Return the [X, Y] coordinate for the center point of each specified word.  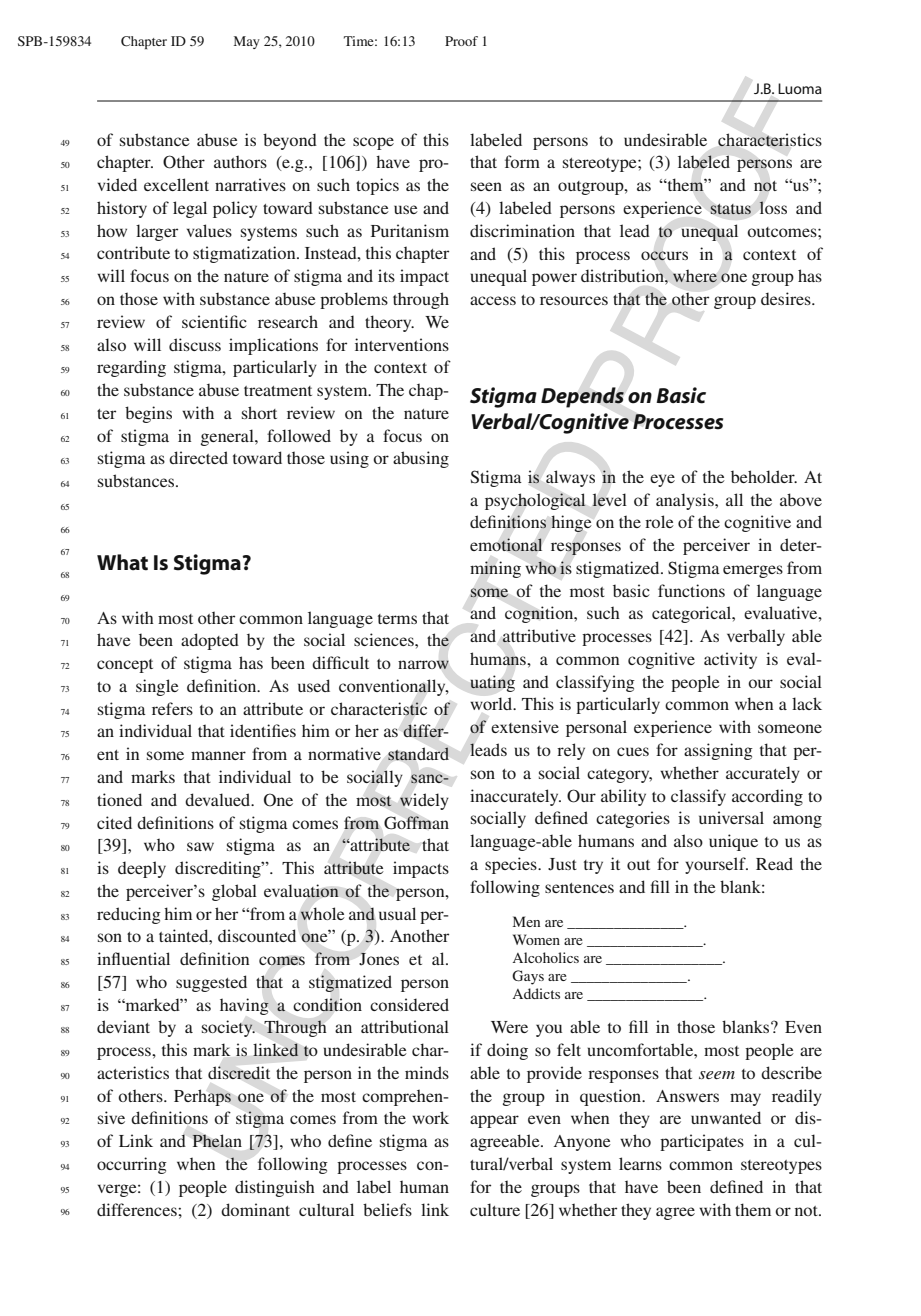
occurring [132, 1165]
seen [486, 186]
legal [190, 209]
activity [730, 660]
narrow [423, 665]
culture [495, 1209]
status [730, 209]
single [157, 687]
